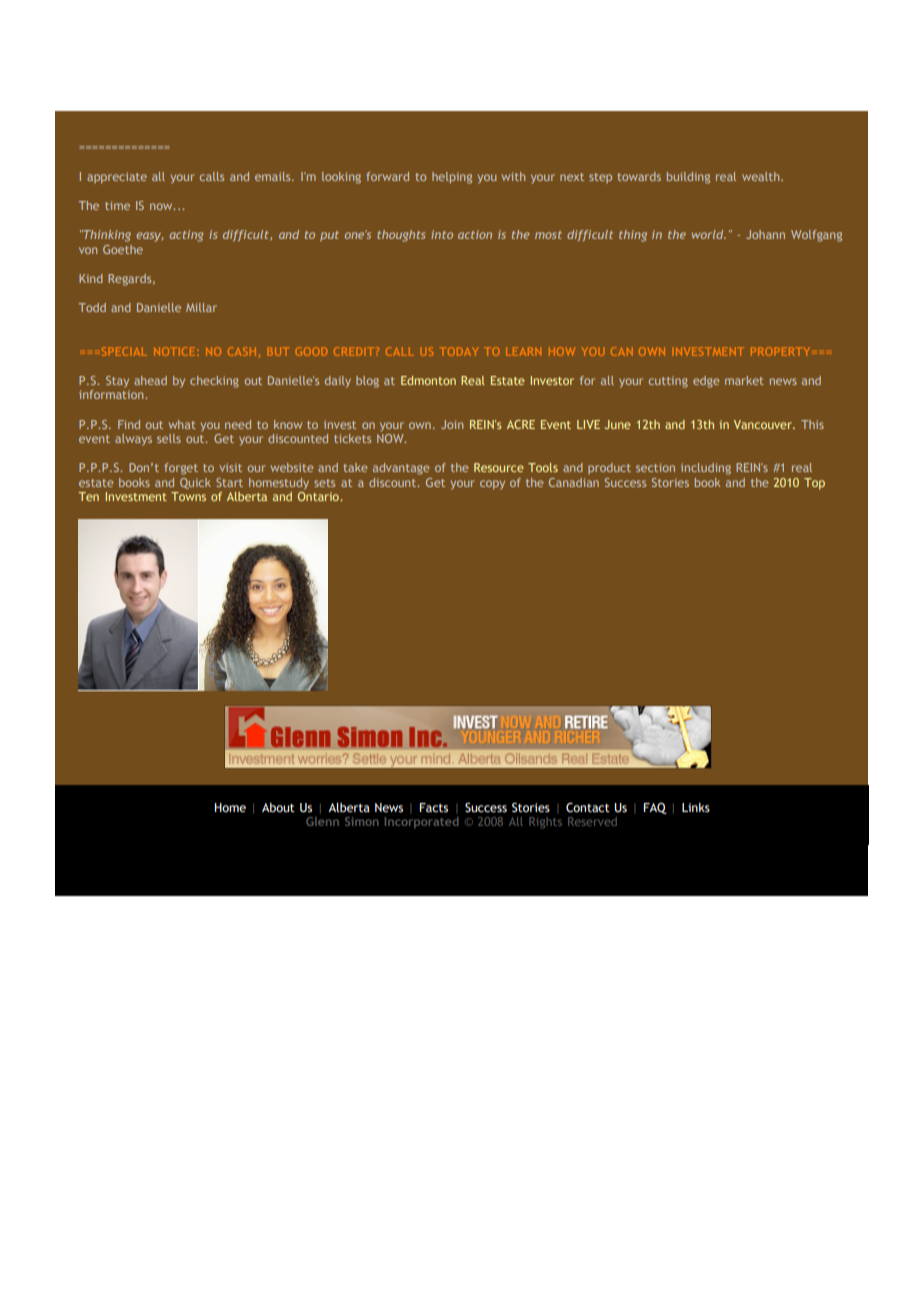 The width and height of the screenshot is (924, 1308). What do you see at coordinates (278, 807) in the screenshot?
I see `About` at bounding box center [278, 807].
